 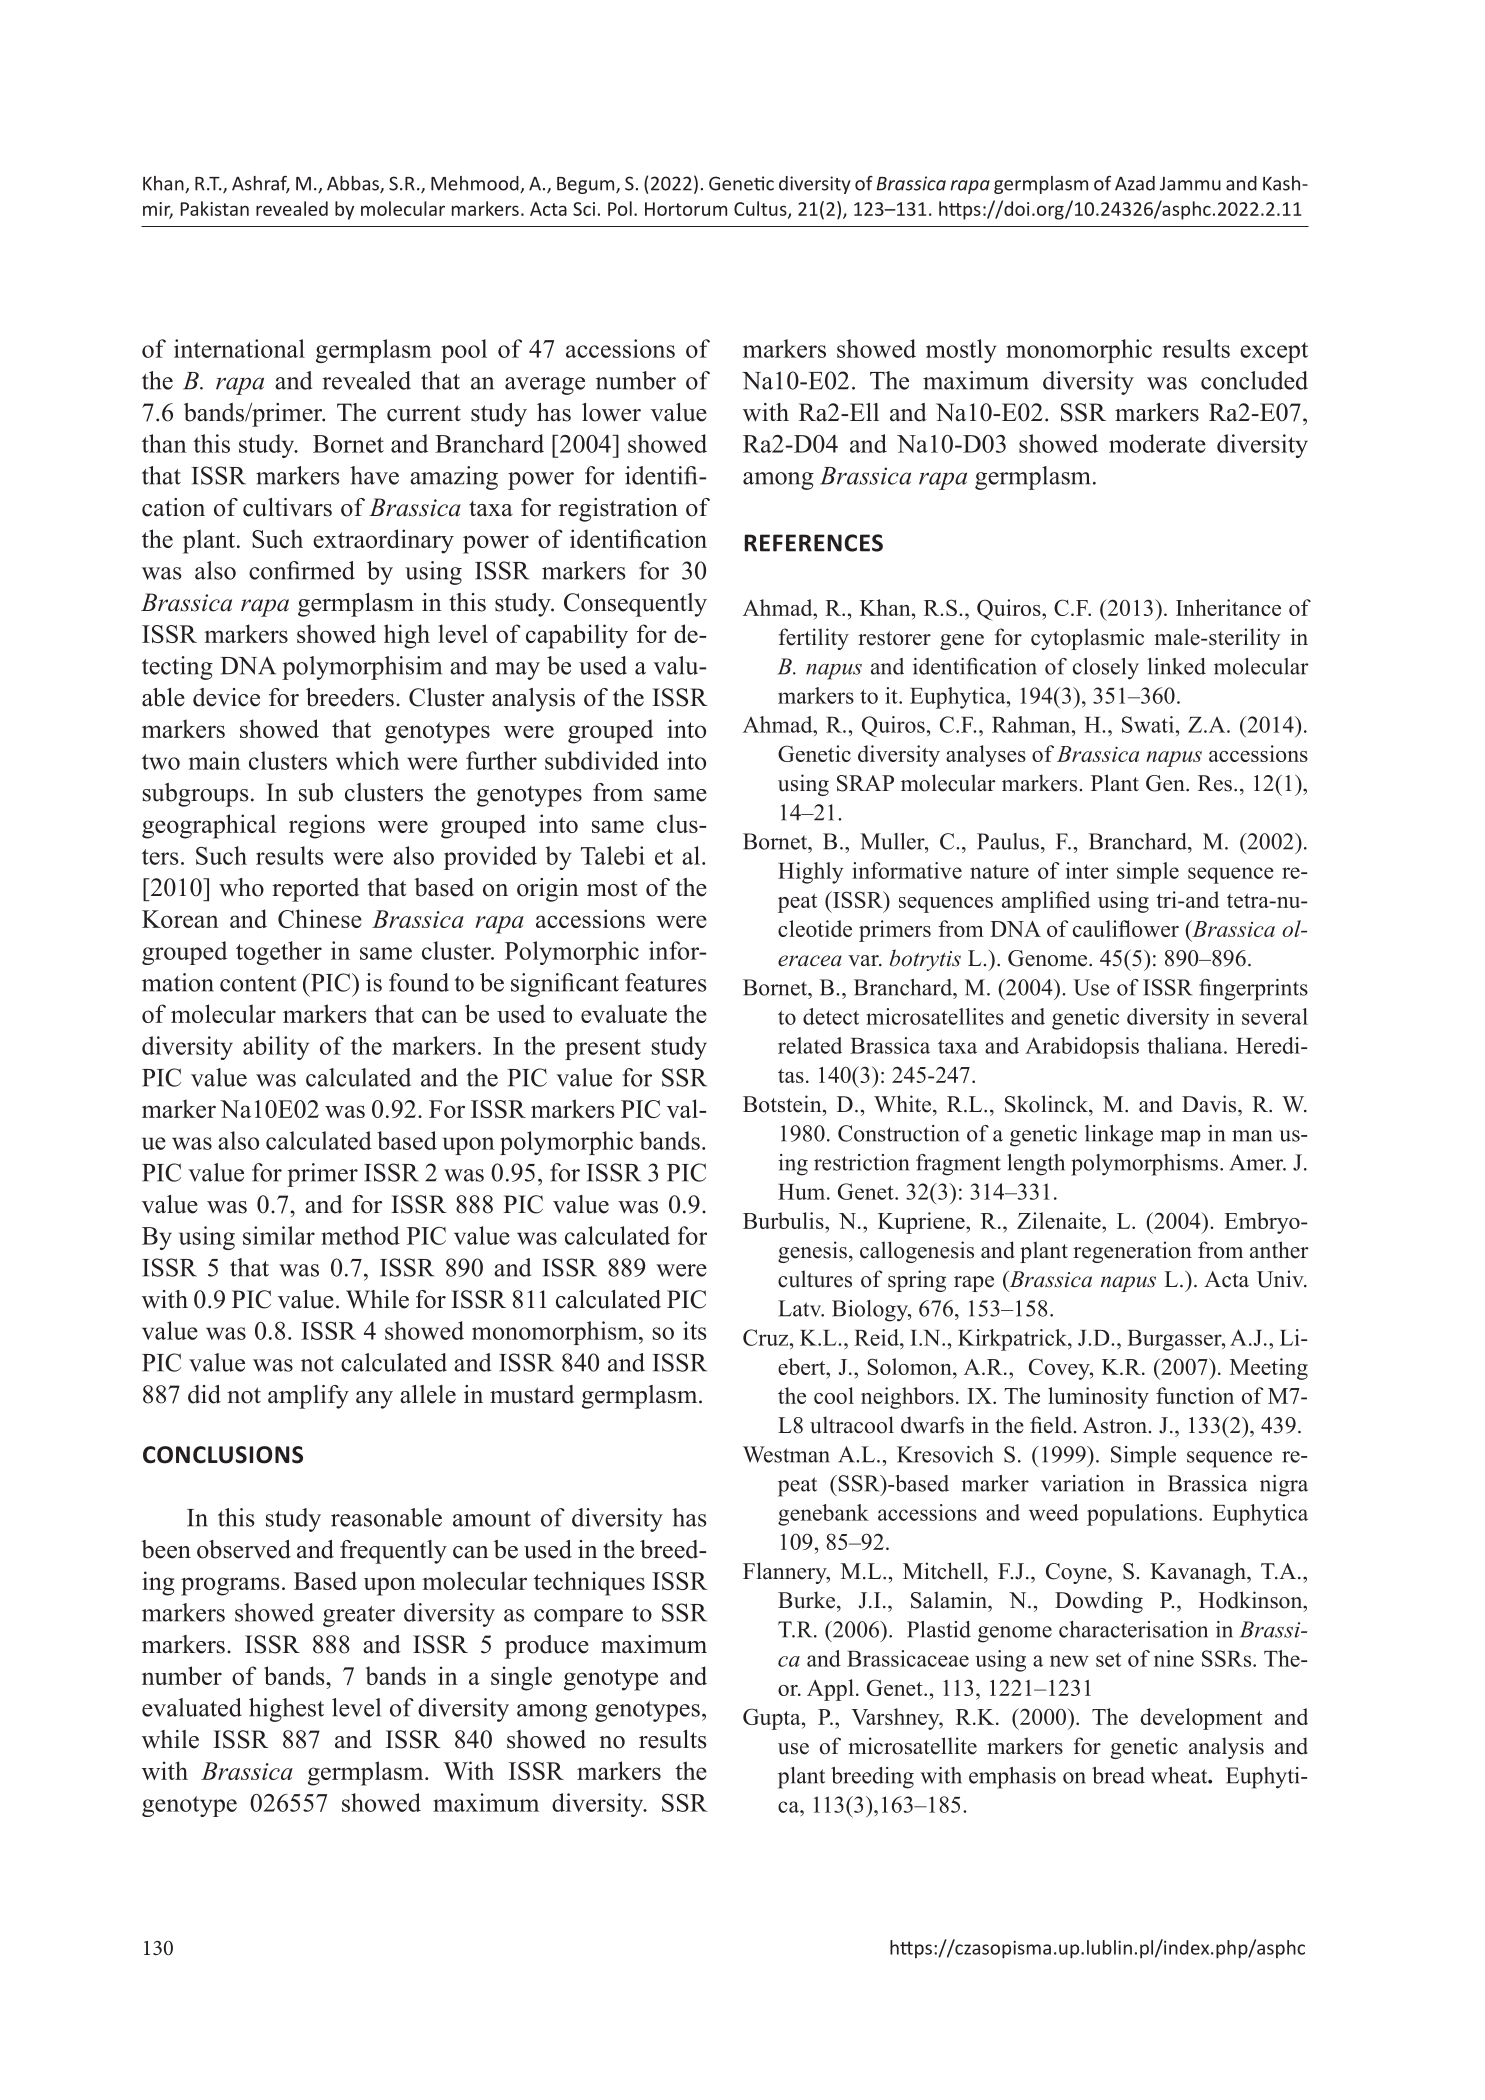 I want to click on which, so click(x=367, y=760).
